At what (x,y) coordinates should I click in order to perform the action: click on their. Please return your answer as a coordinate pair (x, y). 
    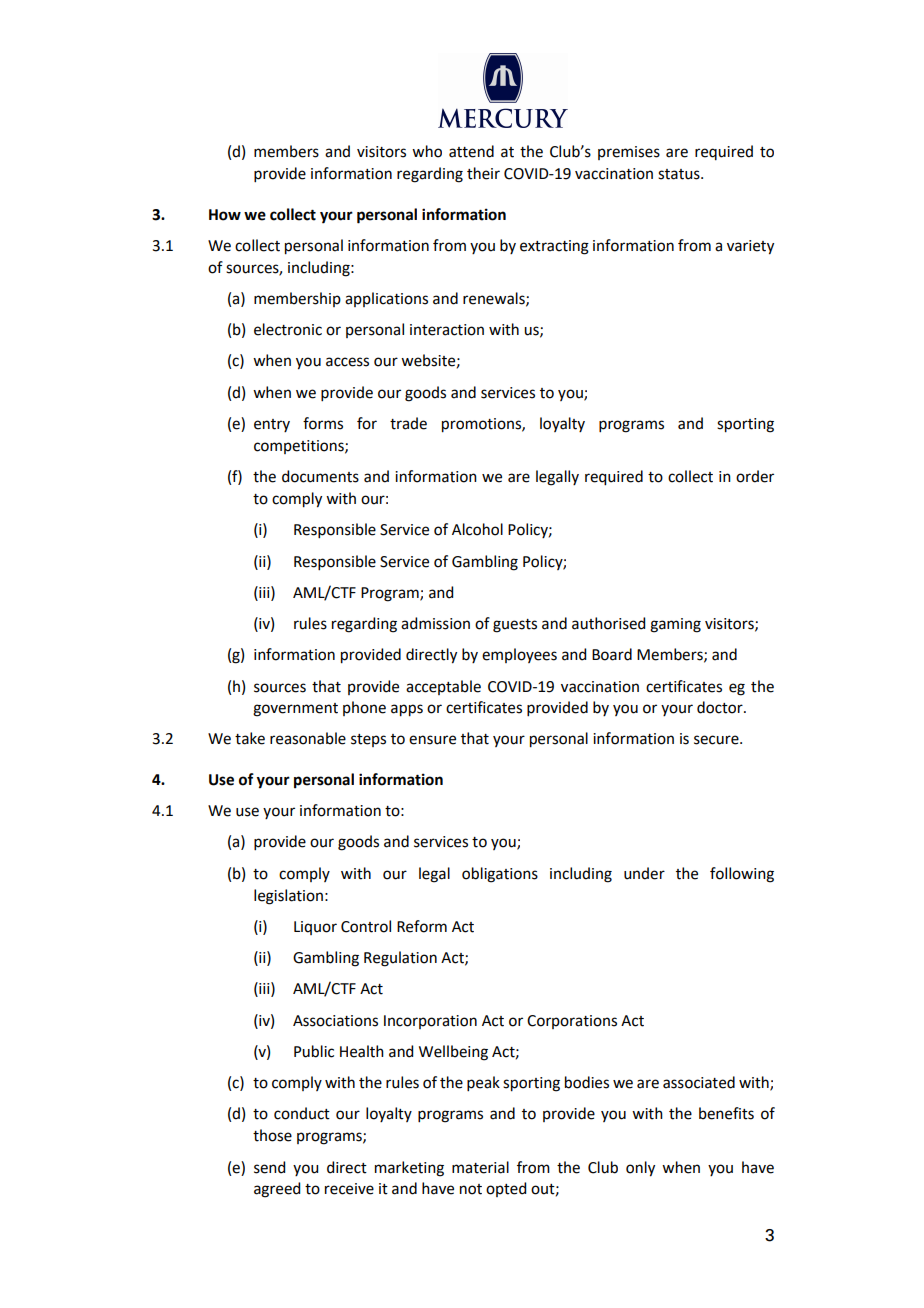
    Looking at the image, I should click on (483, 173).
